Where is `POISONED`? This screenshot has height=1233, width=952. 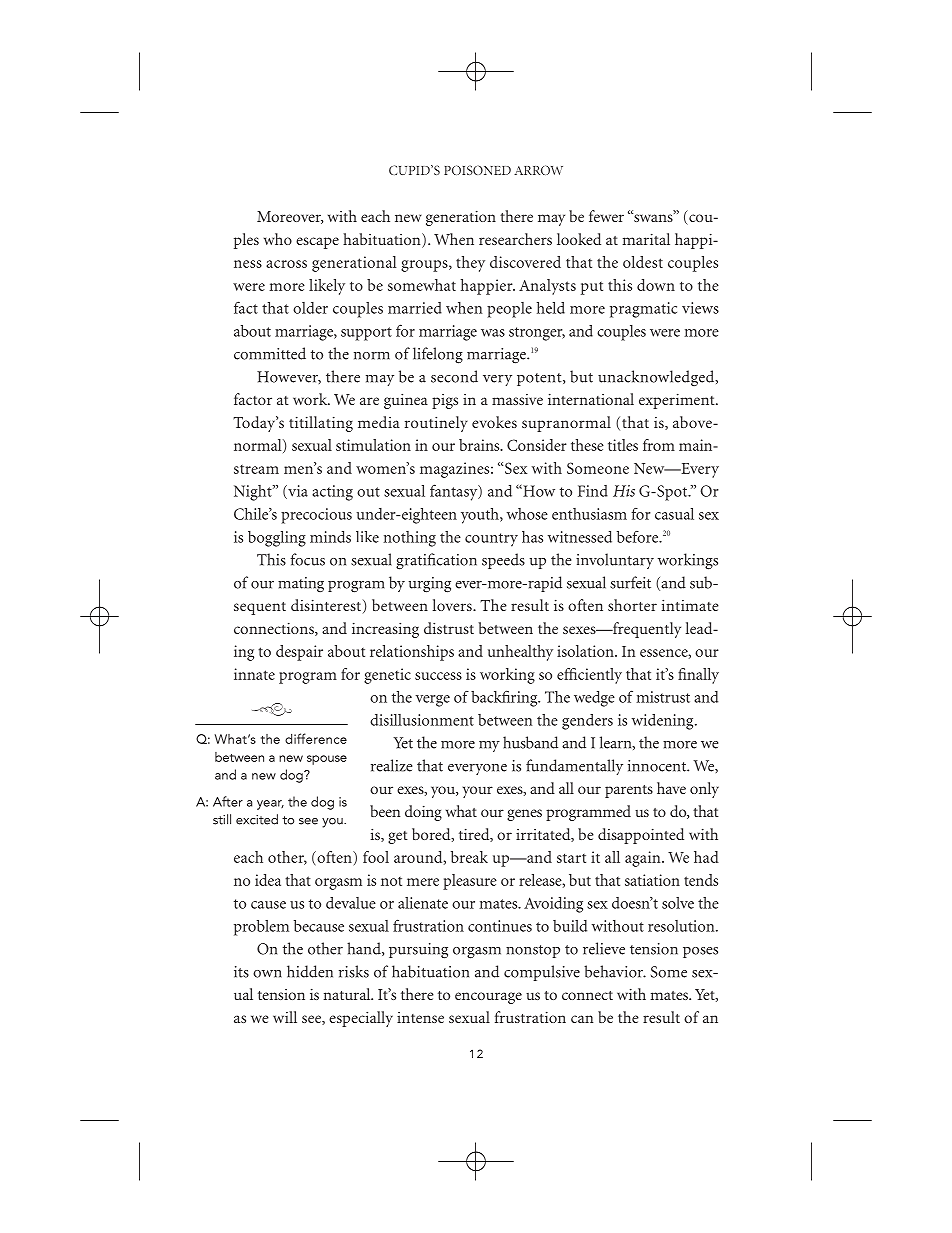 POISONED is located at coordinates (477, 170).
